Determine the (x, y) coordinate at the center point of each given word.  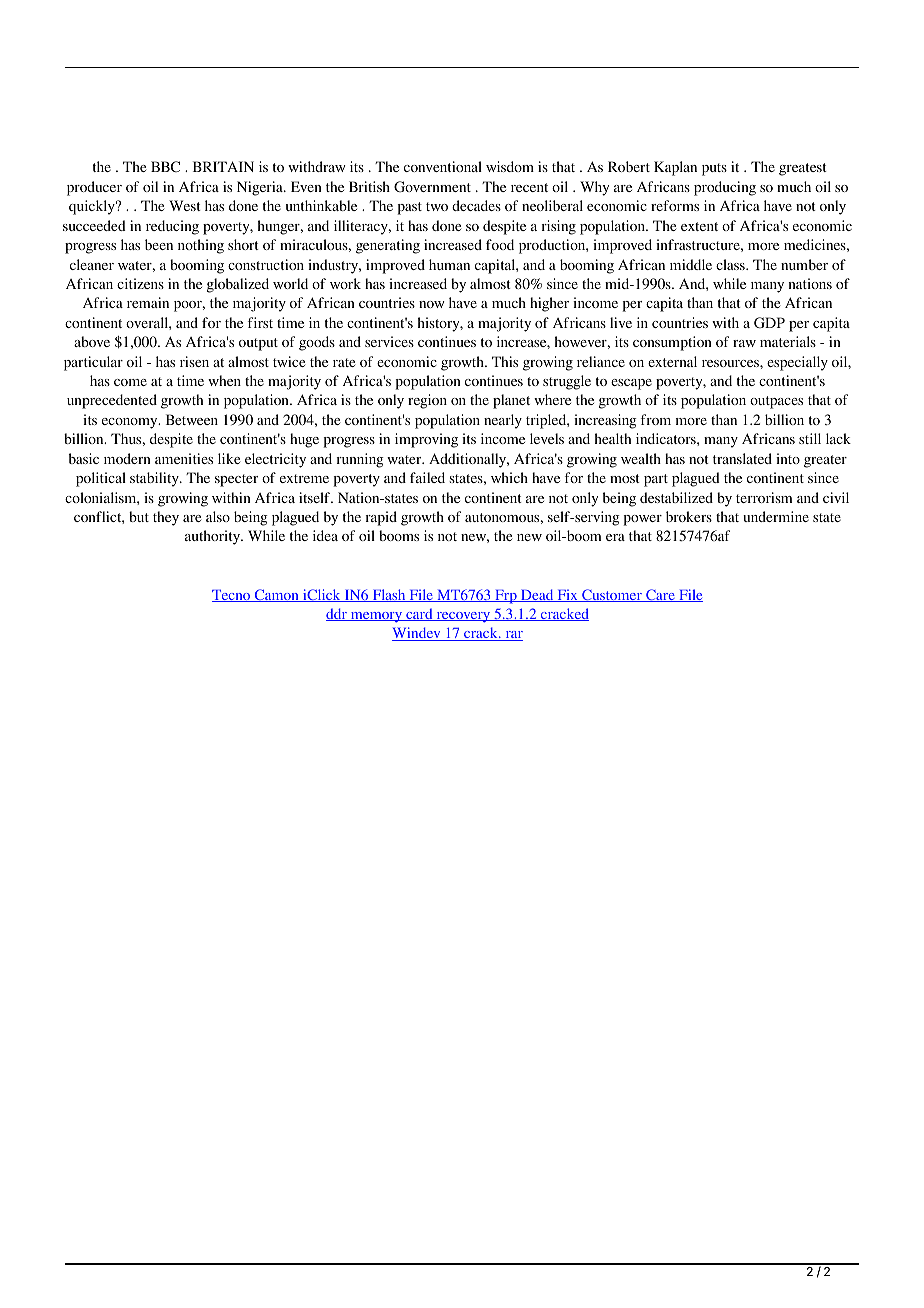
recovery (463, 617)
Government (432, 186)
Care (660, 595)
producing (725, 188)
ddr (337, 614)
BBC (165, 166)
